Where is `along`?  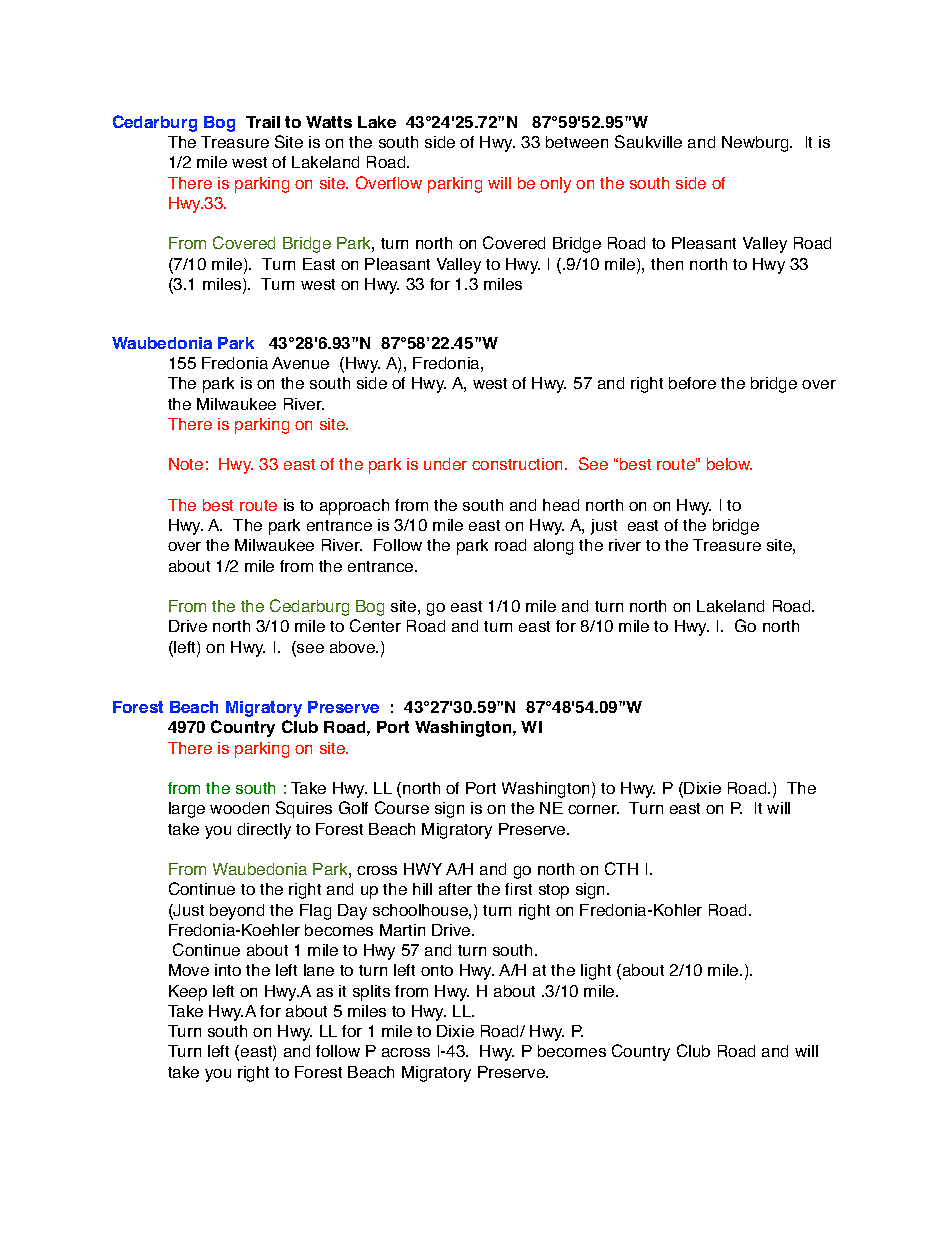
along is located at coordinates (553, 547).
